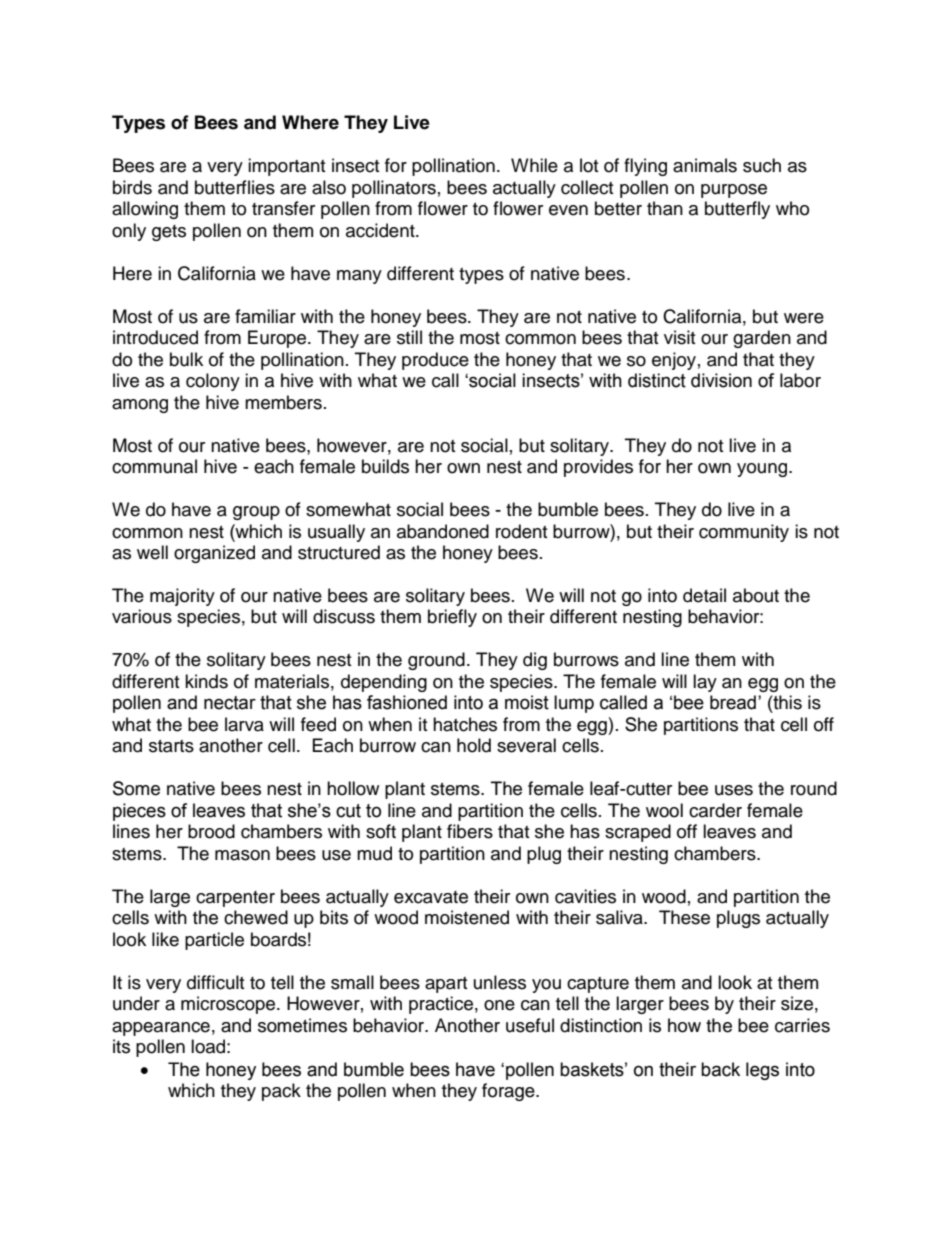 The image size is (952, 1233). What do you see at coordinates (161, 1029) in the page?
I see `appearance` at bounding box center [161, 1029].
